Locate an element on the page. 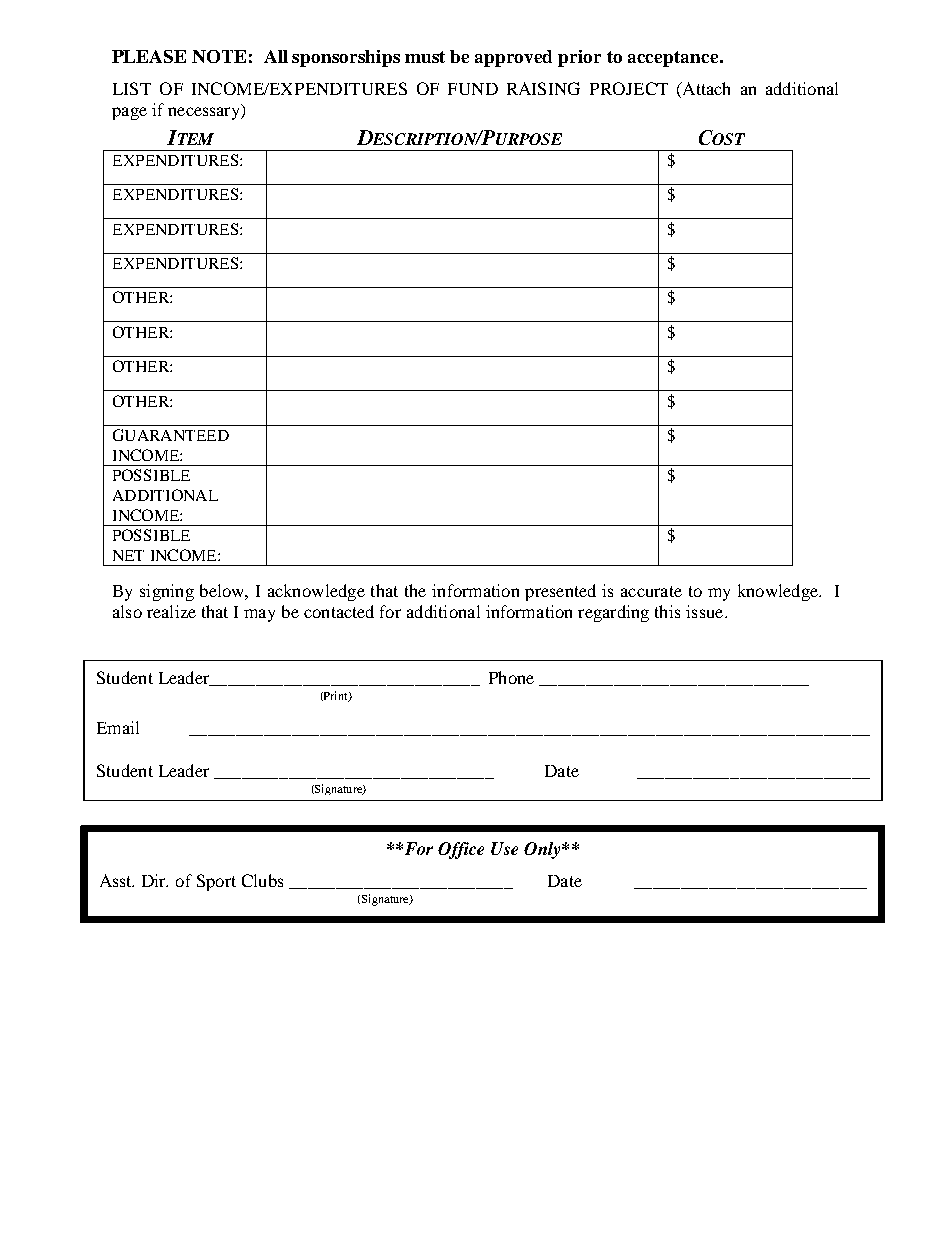  FUND is located at coordinates (473, 89).
